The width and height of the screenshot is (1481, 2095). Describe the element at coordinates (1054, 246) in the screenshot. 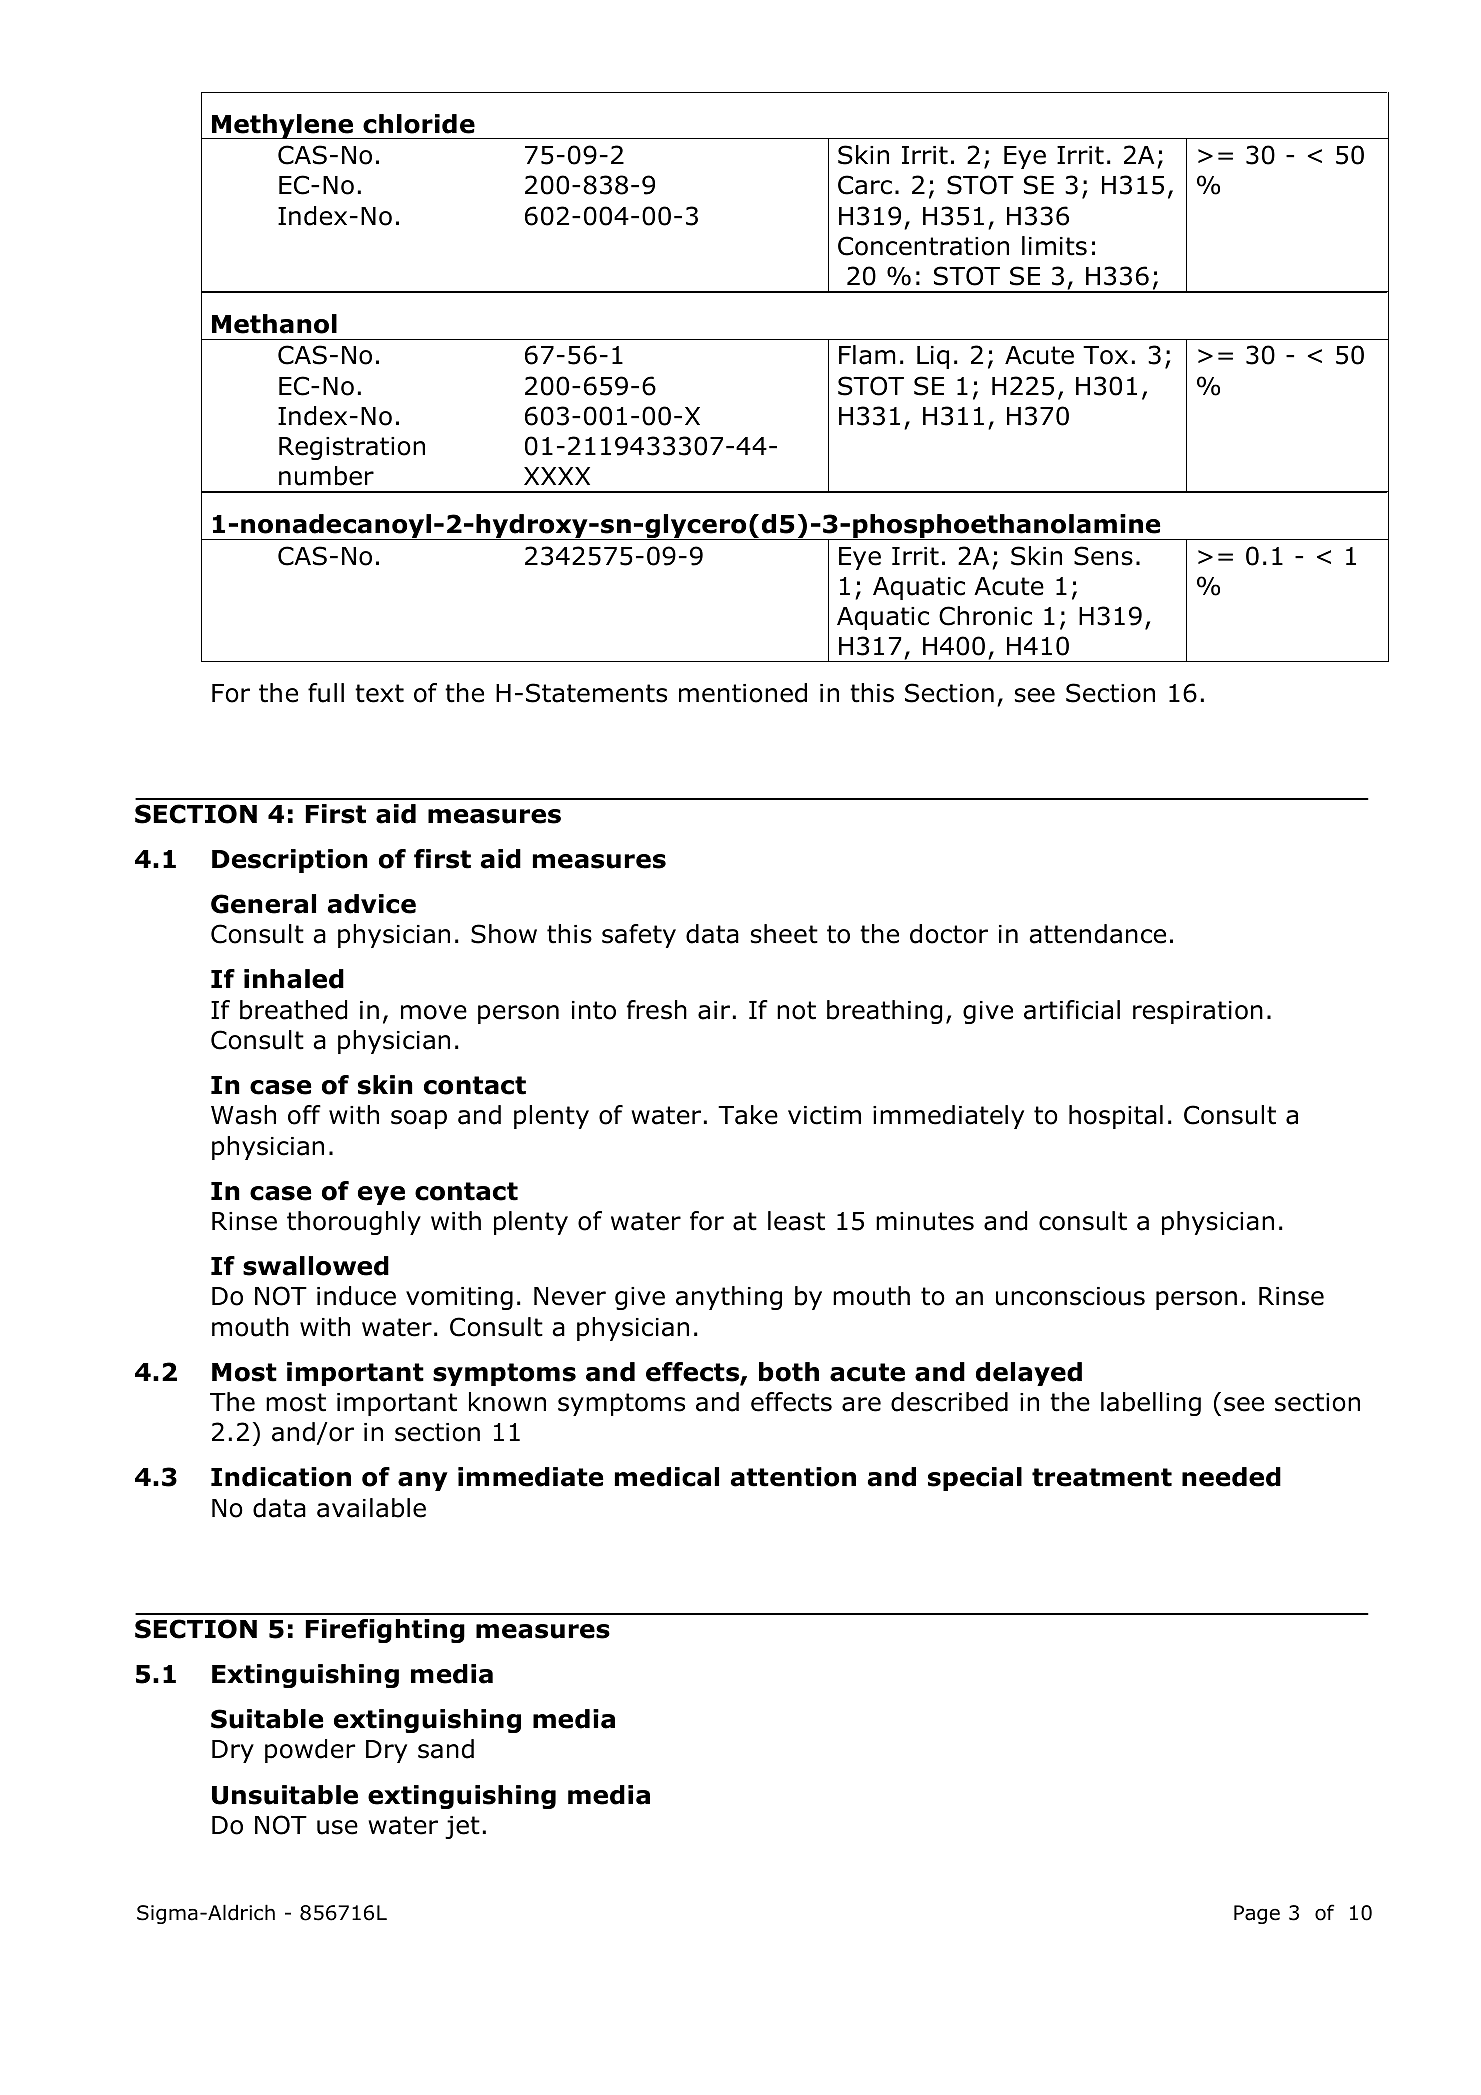

I see `limits` at that location.
